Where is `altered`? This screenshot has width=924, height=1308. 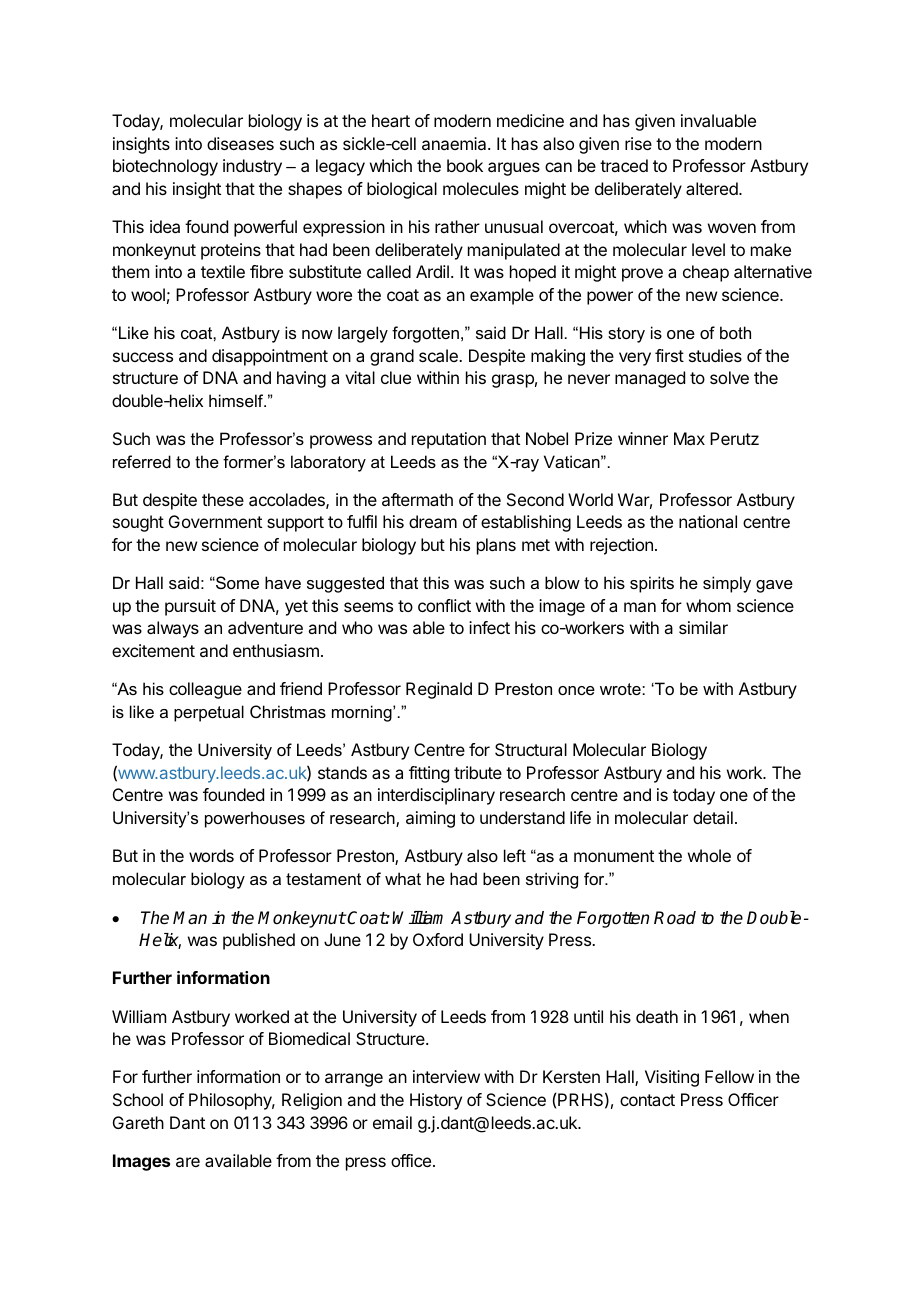
altered is located at coordinates (713, 188).
